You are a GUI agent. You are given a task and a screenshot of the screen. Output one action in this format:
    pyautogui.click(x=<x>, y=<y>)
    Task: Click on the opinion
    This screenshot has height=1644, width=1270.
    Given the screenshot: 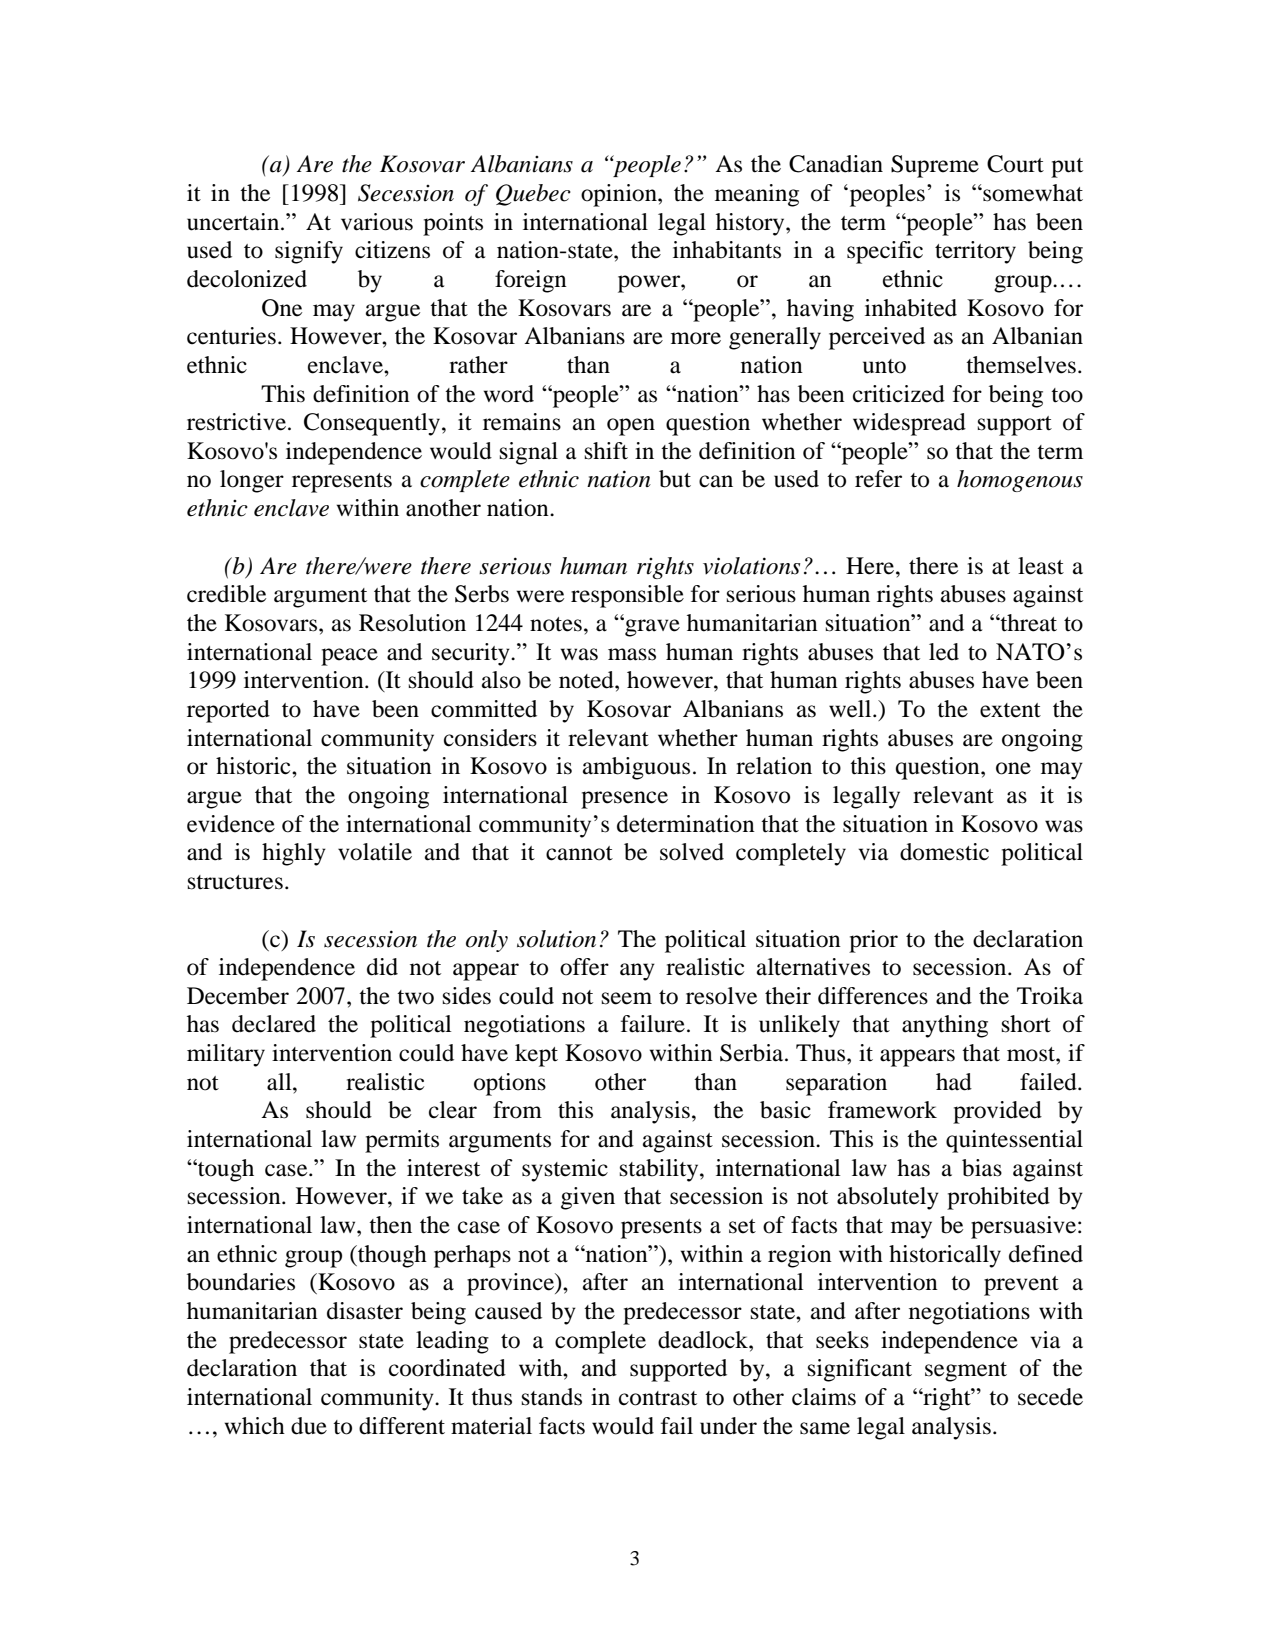 What is the action you would take?
    pyautogui.click(x=620, y=195)
